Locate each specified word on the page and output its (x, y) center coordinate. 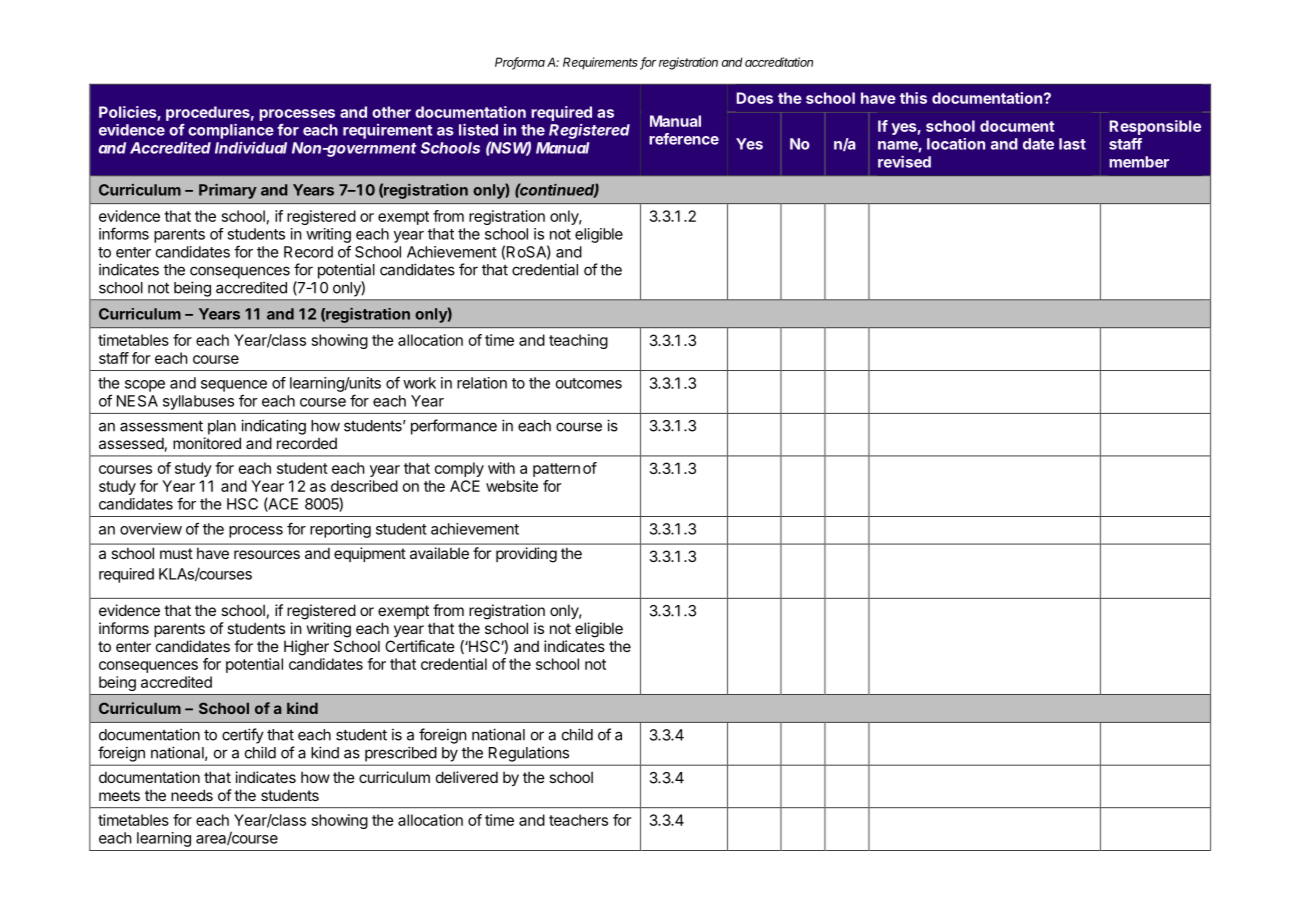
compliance (231, 131)
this (913, 98)
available (439, 553)
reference (684, 139)
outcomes (589, 383)
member (1139, 162)
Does (755, 98)
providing (526, 554)
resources (267, 554)
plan (222, 427)
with (501, 468)
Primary (228, 191)
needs (192, 795)
